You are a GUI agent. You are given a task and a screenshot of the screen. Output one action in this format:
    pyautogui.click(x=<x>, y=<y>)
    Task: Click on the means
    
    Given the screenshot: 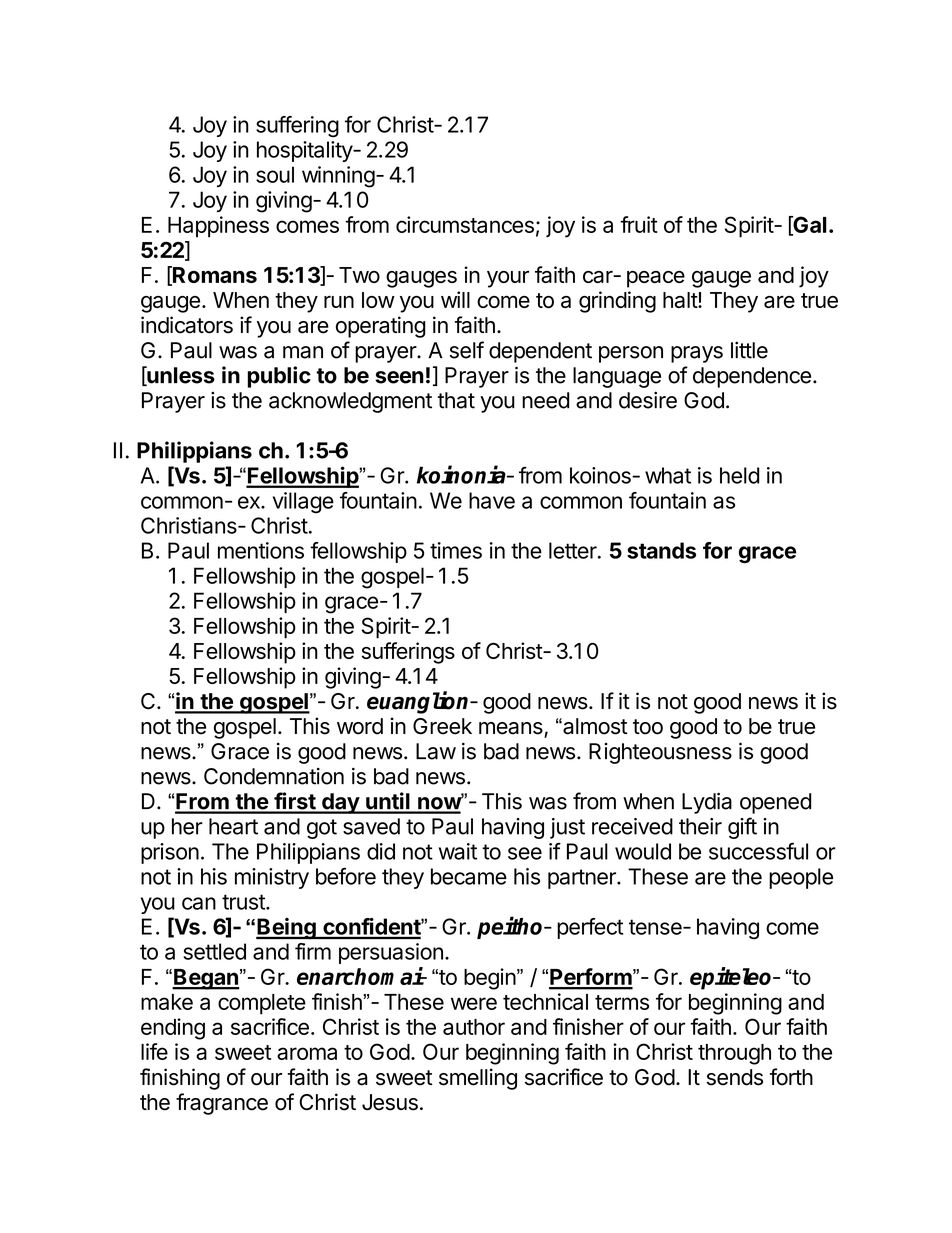 What is the action you would take?
    pyautogui.click(x=512, y=729)
